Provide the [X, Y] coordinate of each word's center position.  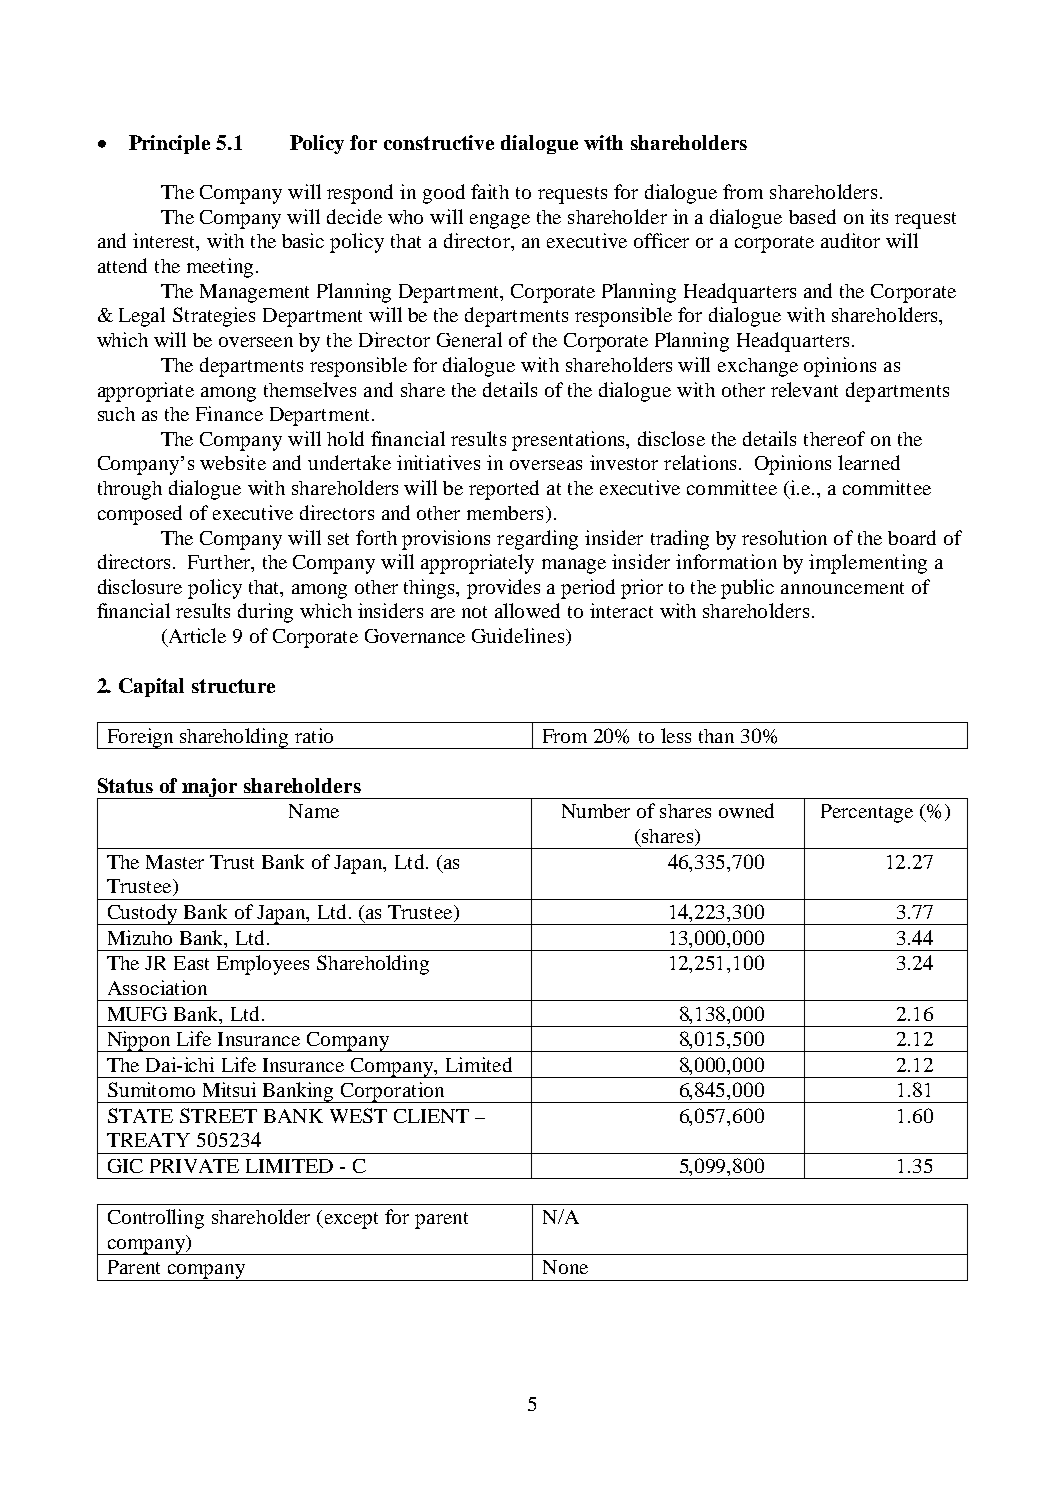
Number [596, 811]
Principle [169, 144]
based [812, 216]
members [505, 513]
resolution [784, 537]
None [565, 1267]
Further [220, 563]
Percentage [867, 813]
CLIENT [431, 1116]
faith [490, 191]
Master [175, 862]
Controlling [156, 1219]
